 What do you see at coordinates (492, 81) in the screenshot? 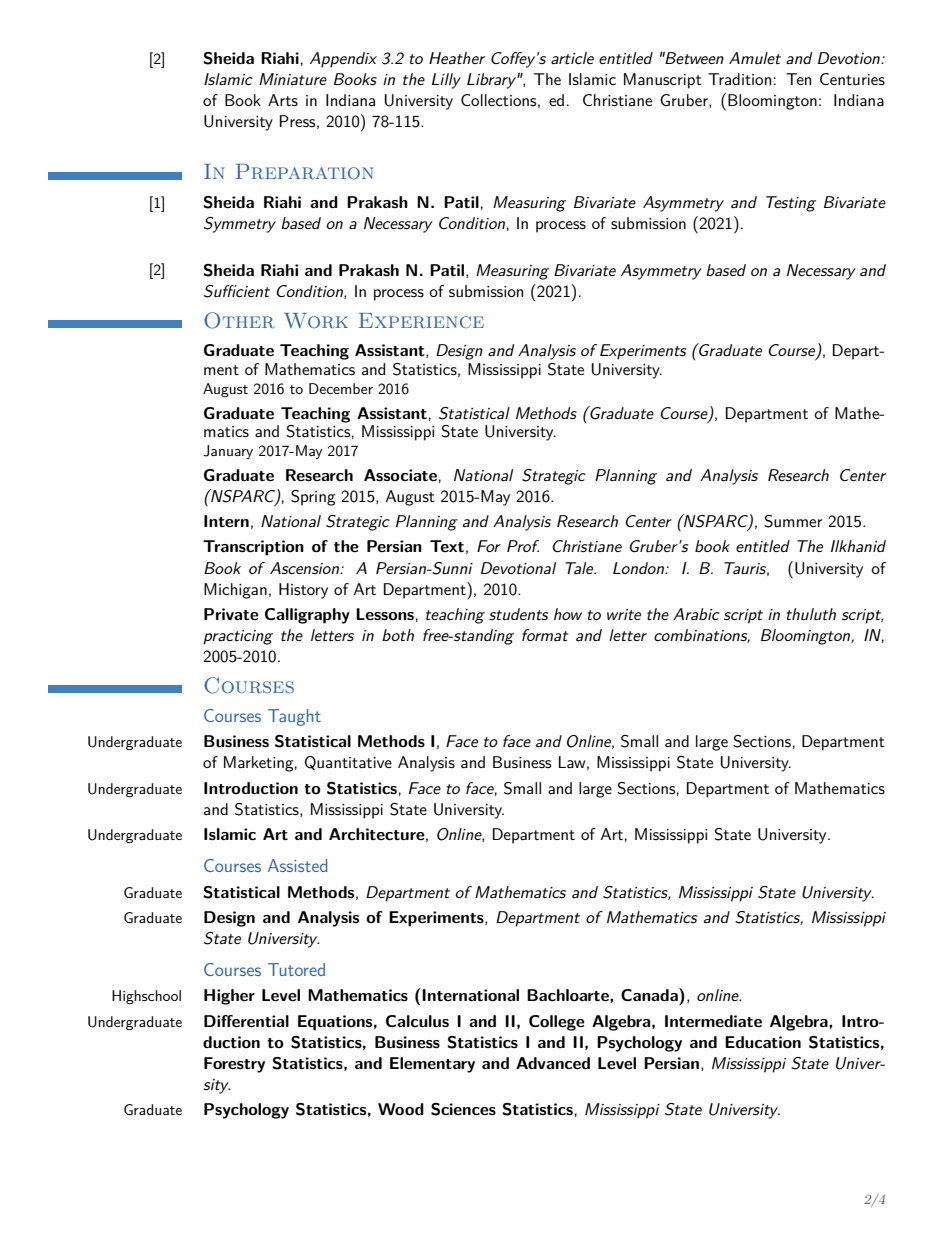
I see `Library` at bounding box center [492, 81].
